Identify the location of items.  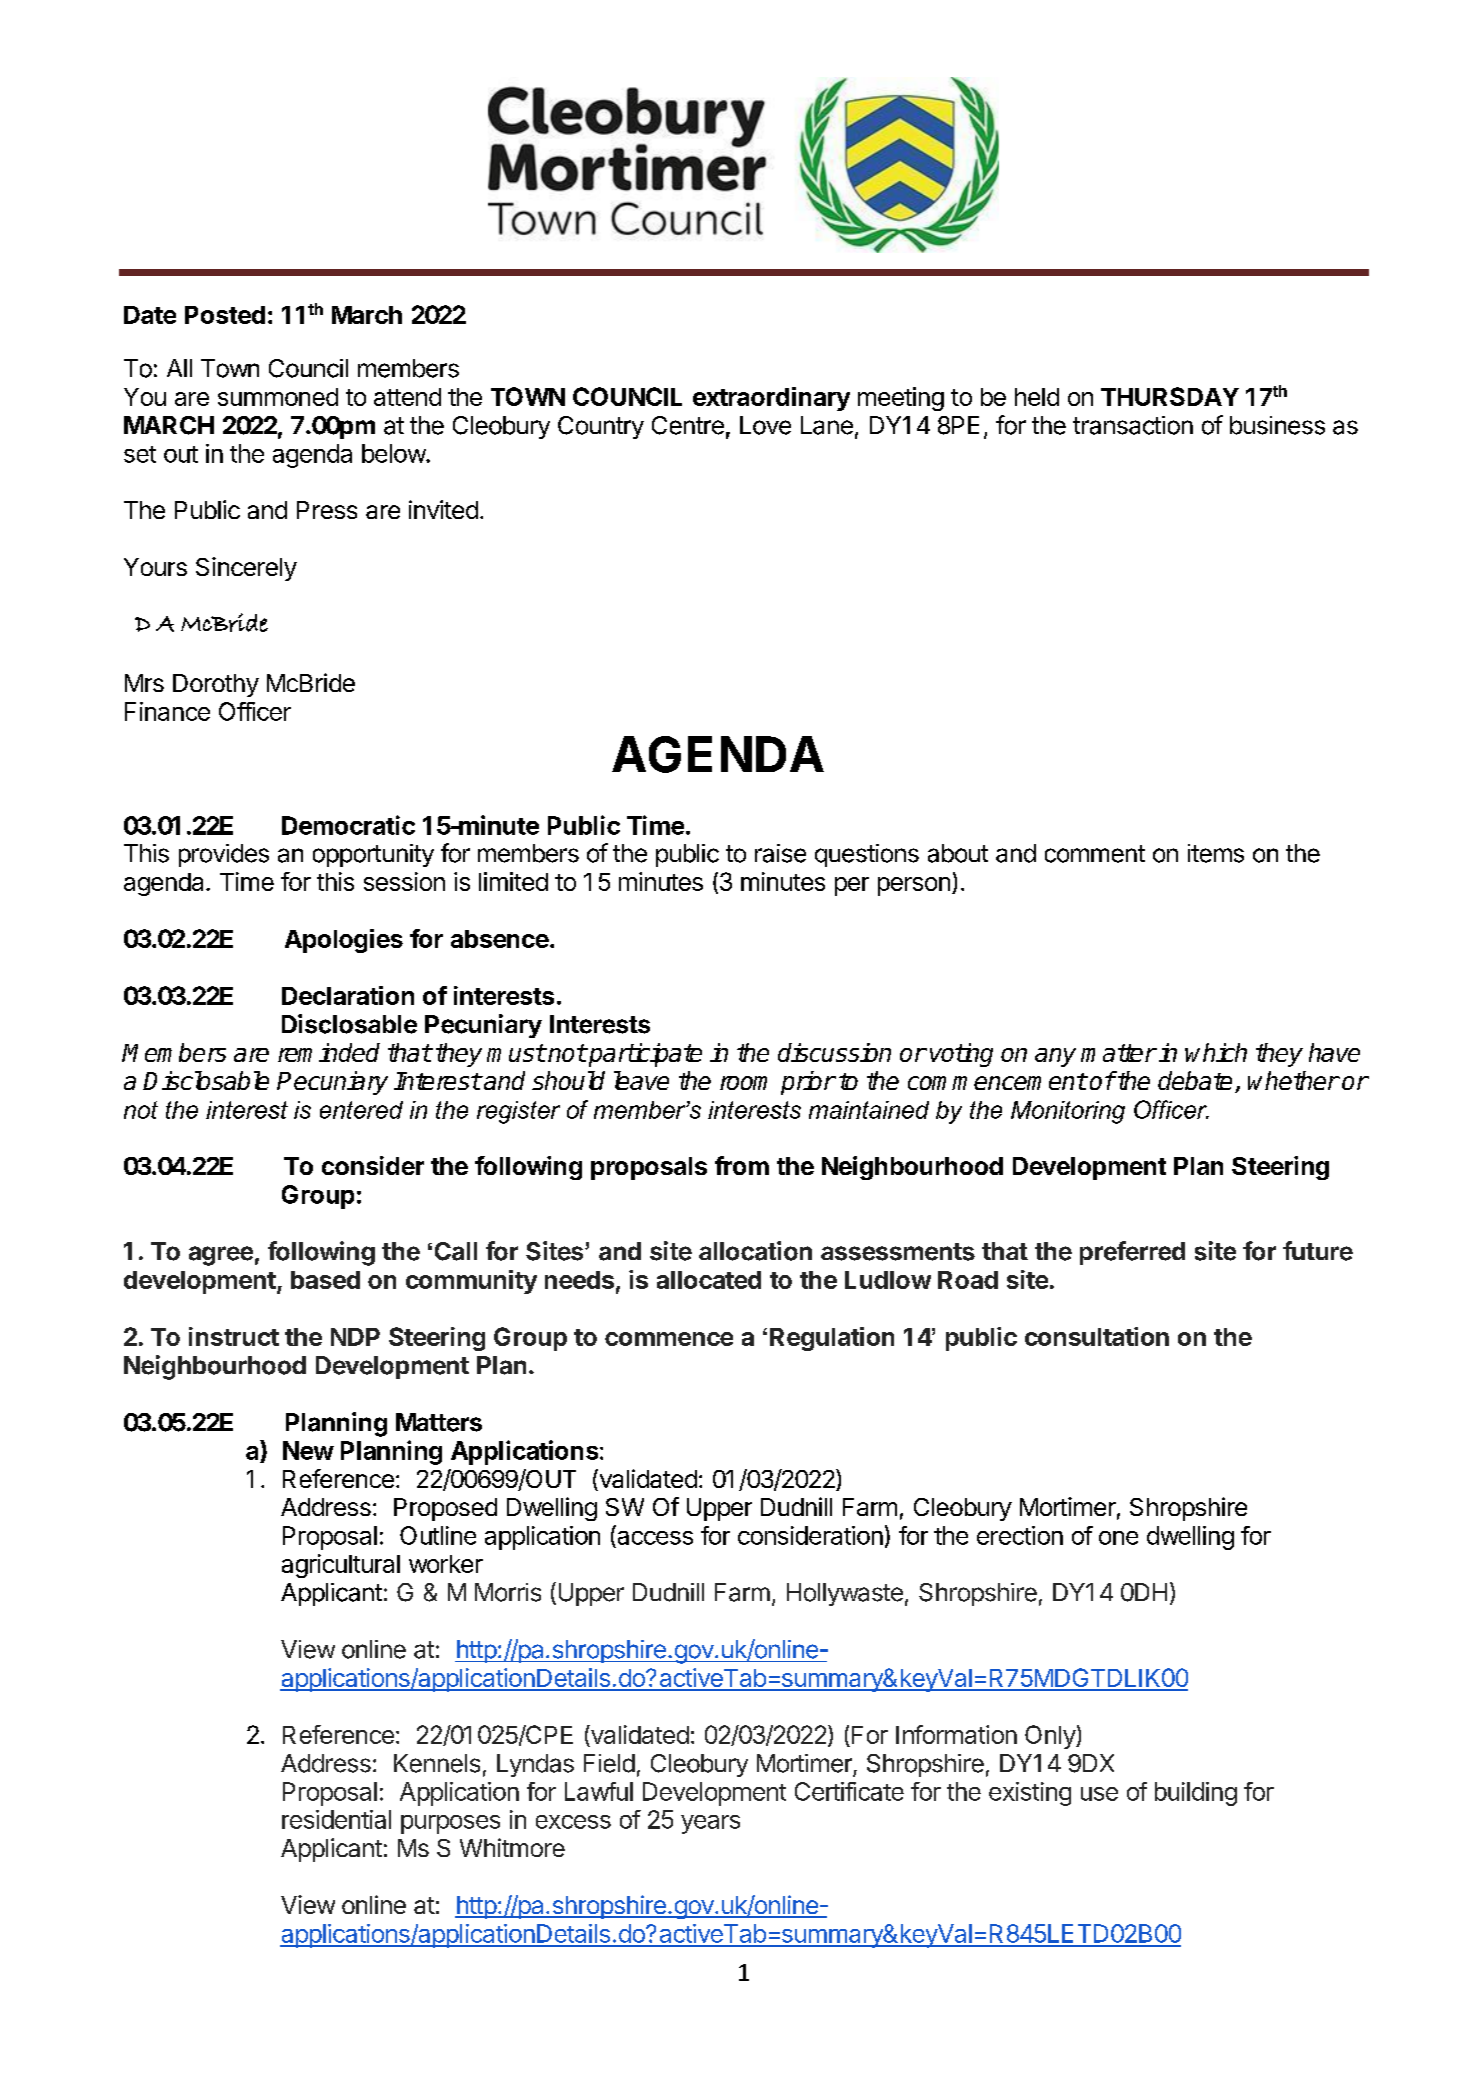
(1216, 853).
